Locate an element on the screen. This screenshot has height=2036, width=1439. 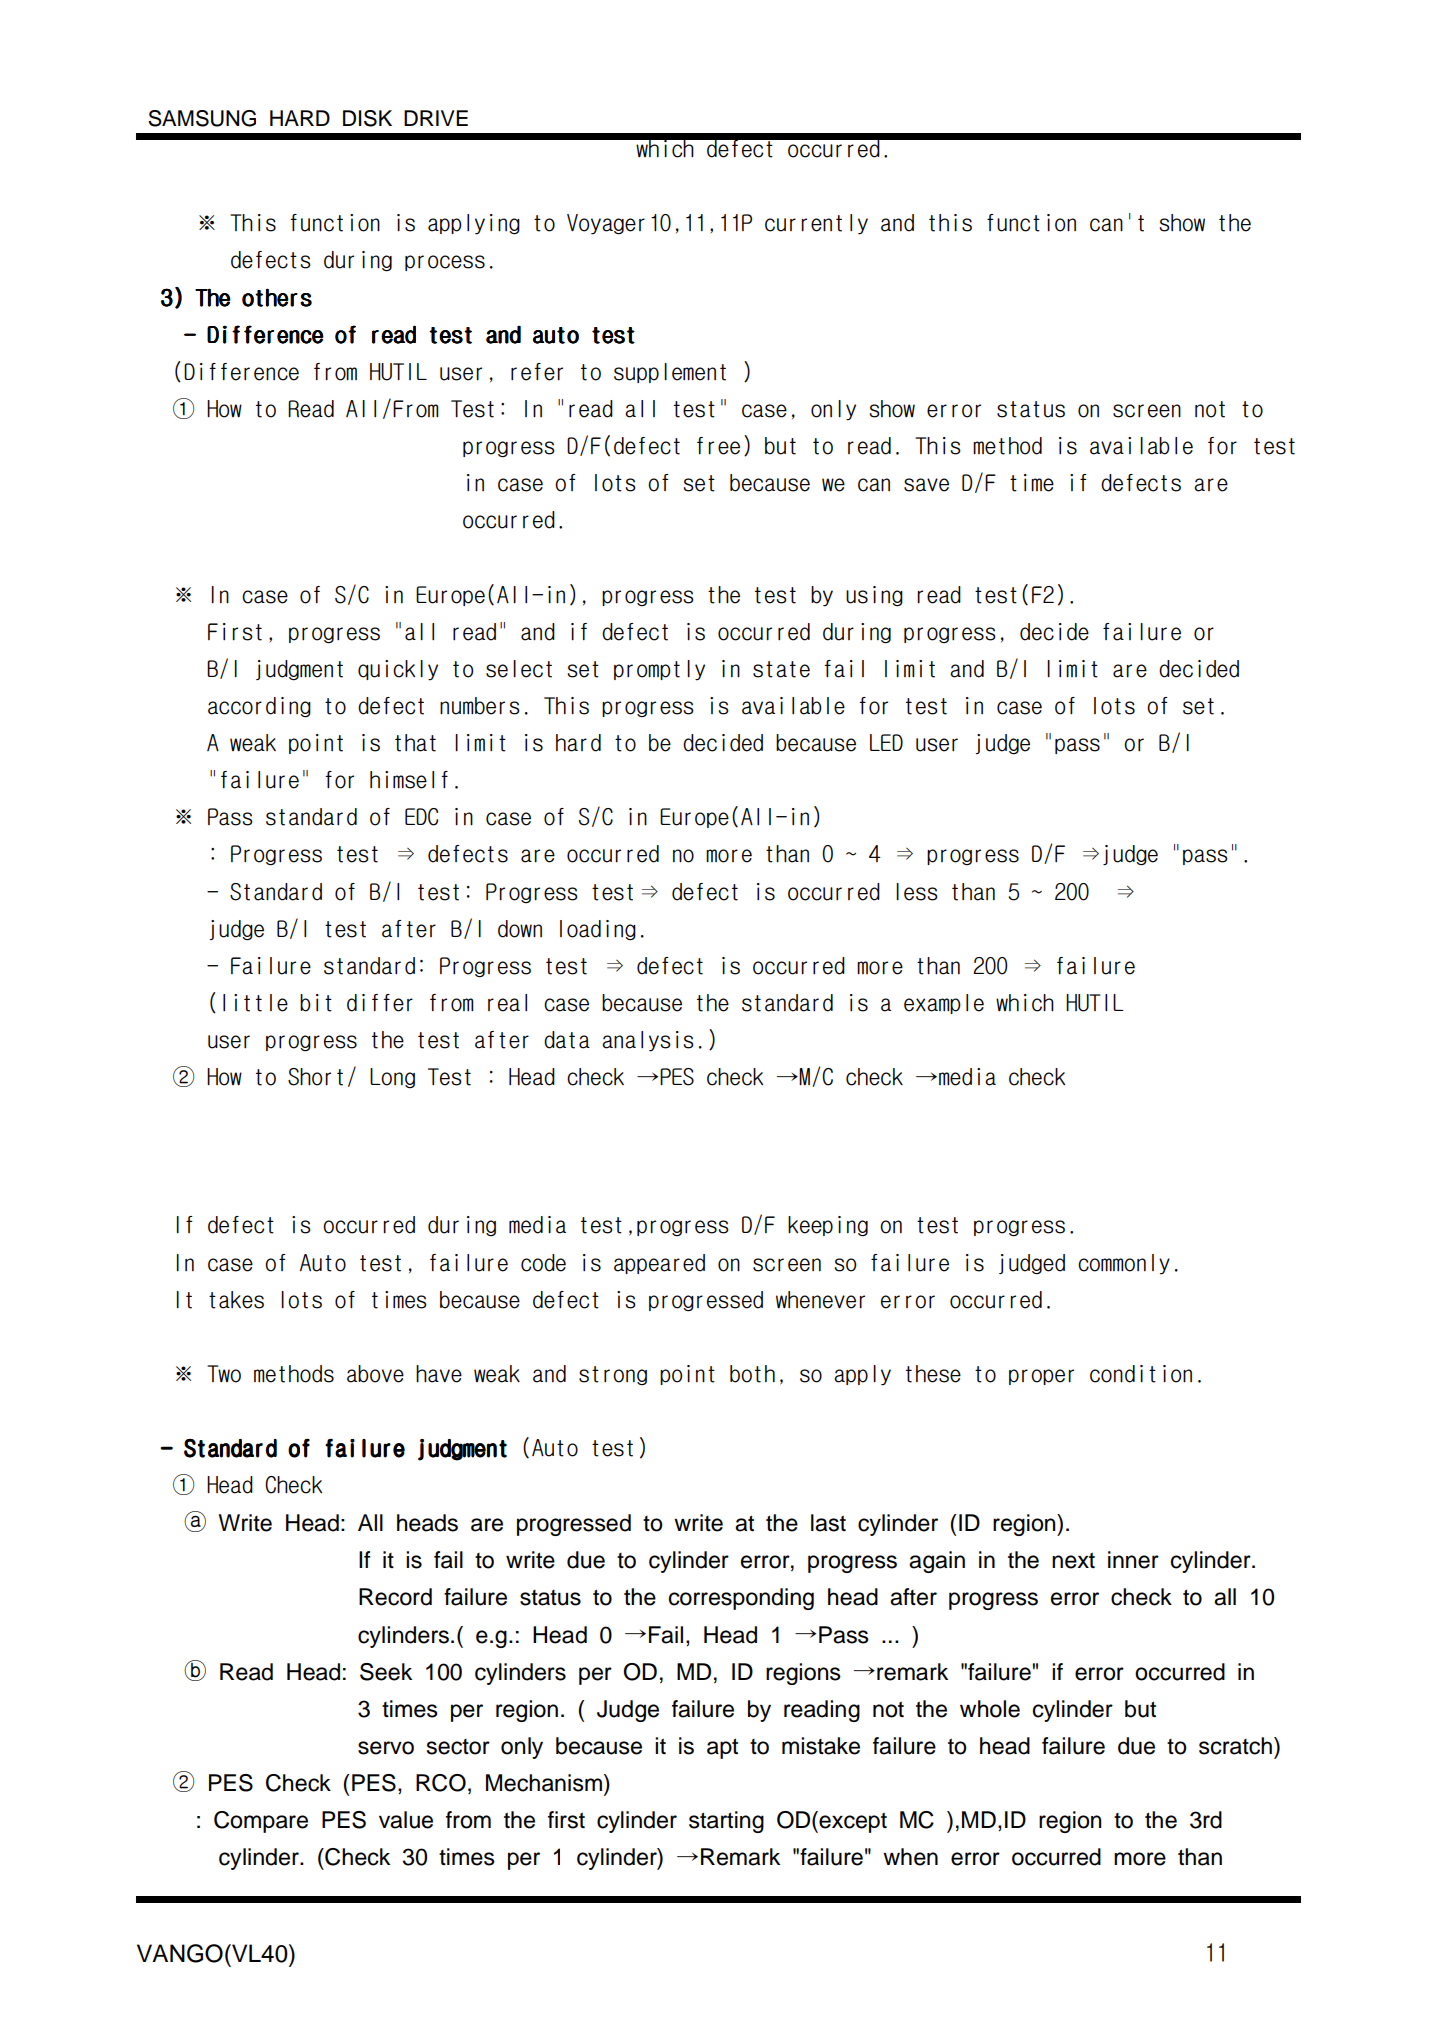
more is located at coordinates (1140, 1859).
